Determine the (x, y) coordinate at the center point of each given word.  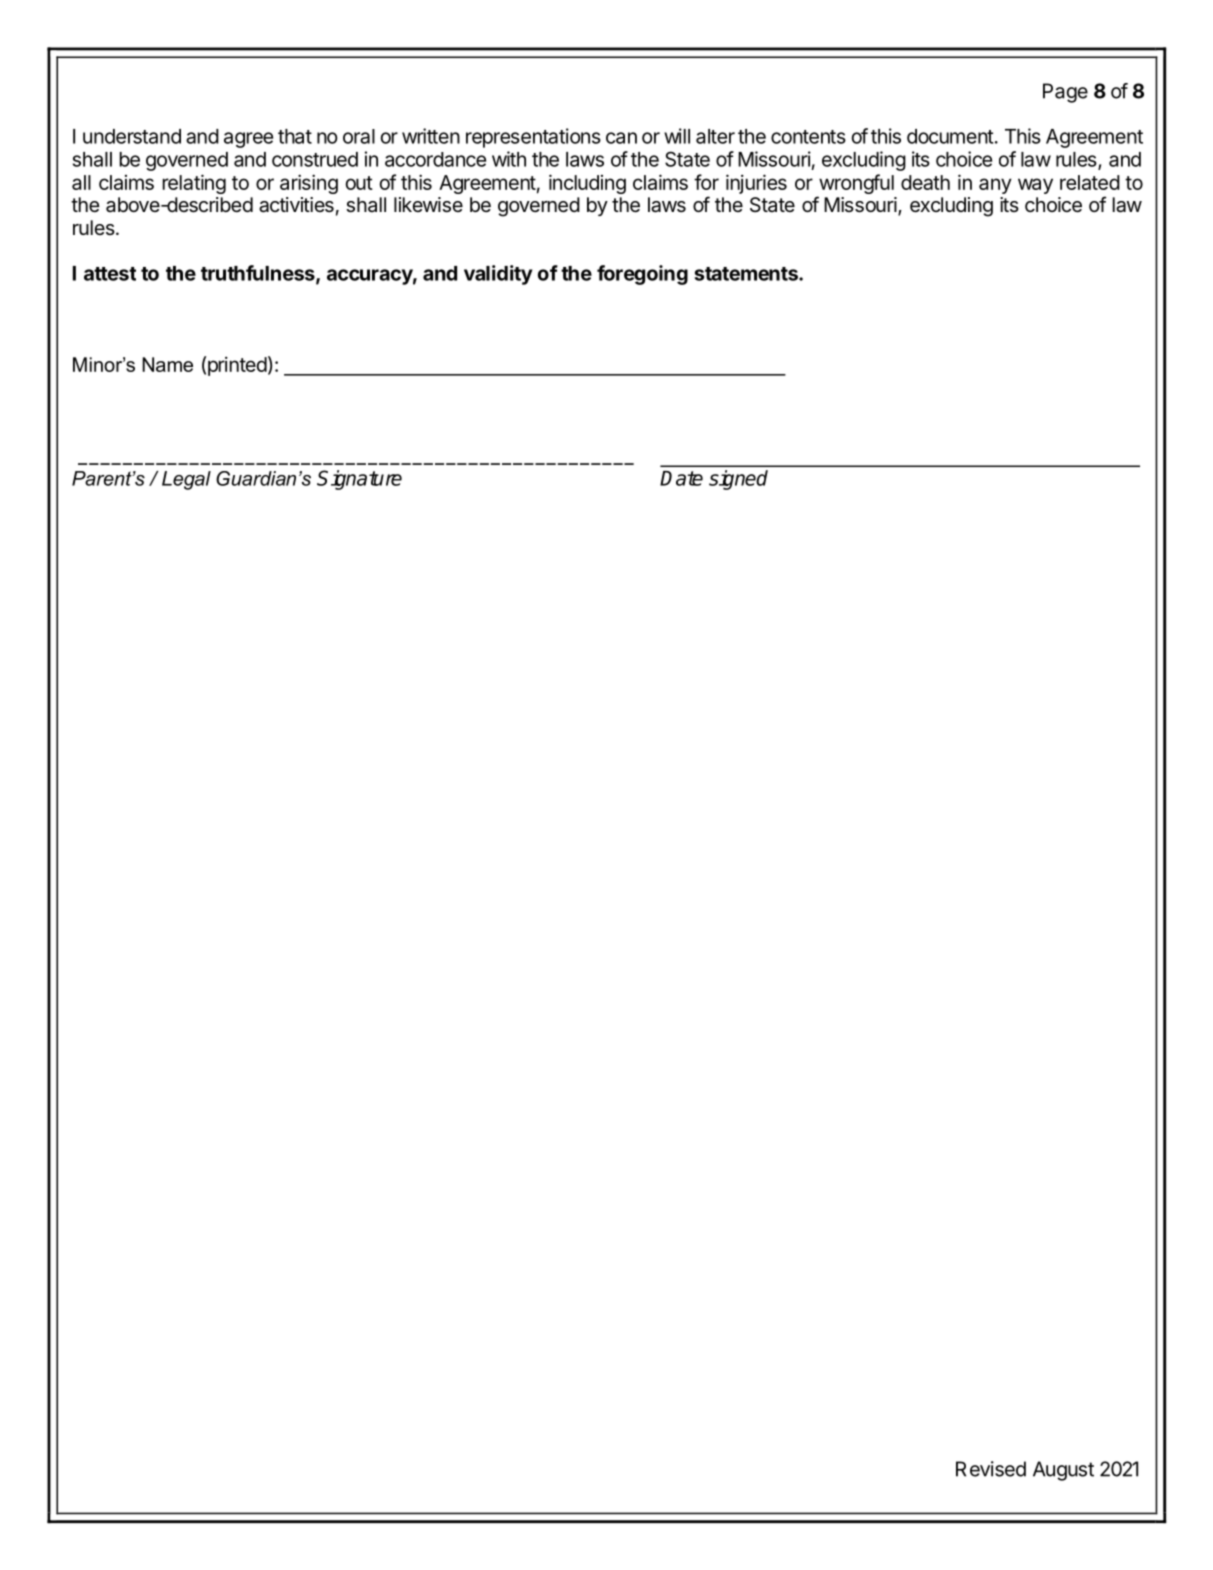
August (1063, 1471)
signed (738, 480)
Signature (359, 480)
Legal (186, 480)
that (295, 136)
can (621, 138)
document (950, 136)
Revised (991, 1469)
